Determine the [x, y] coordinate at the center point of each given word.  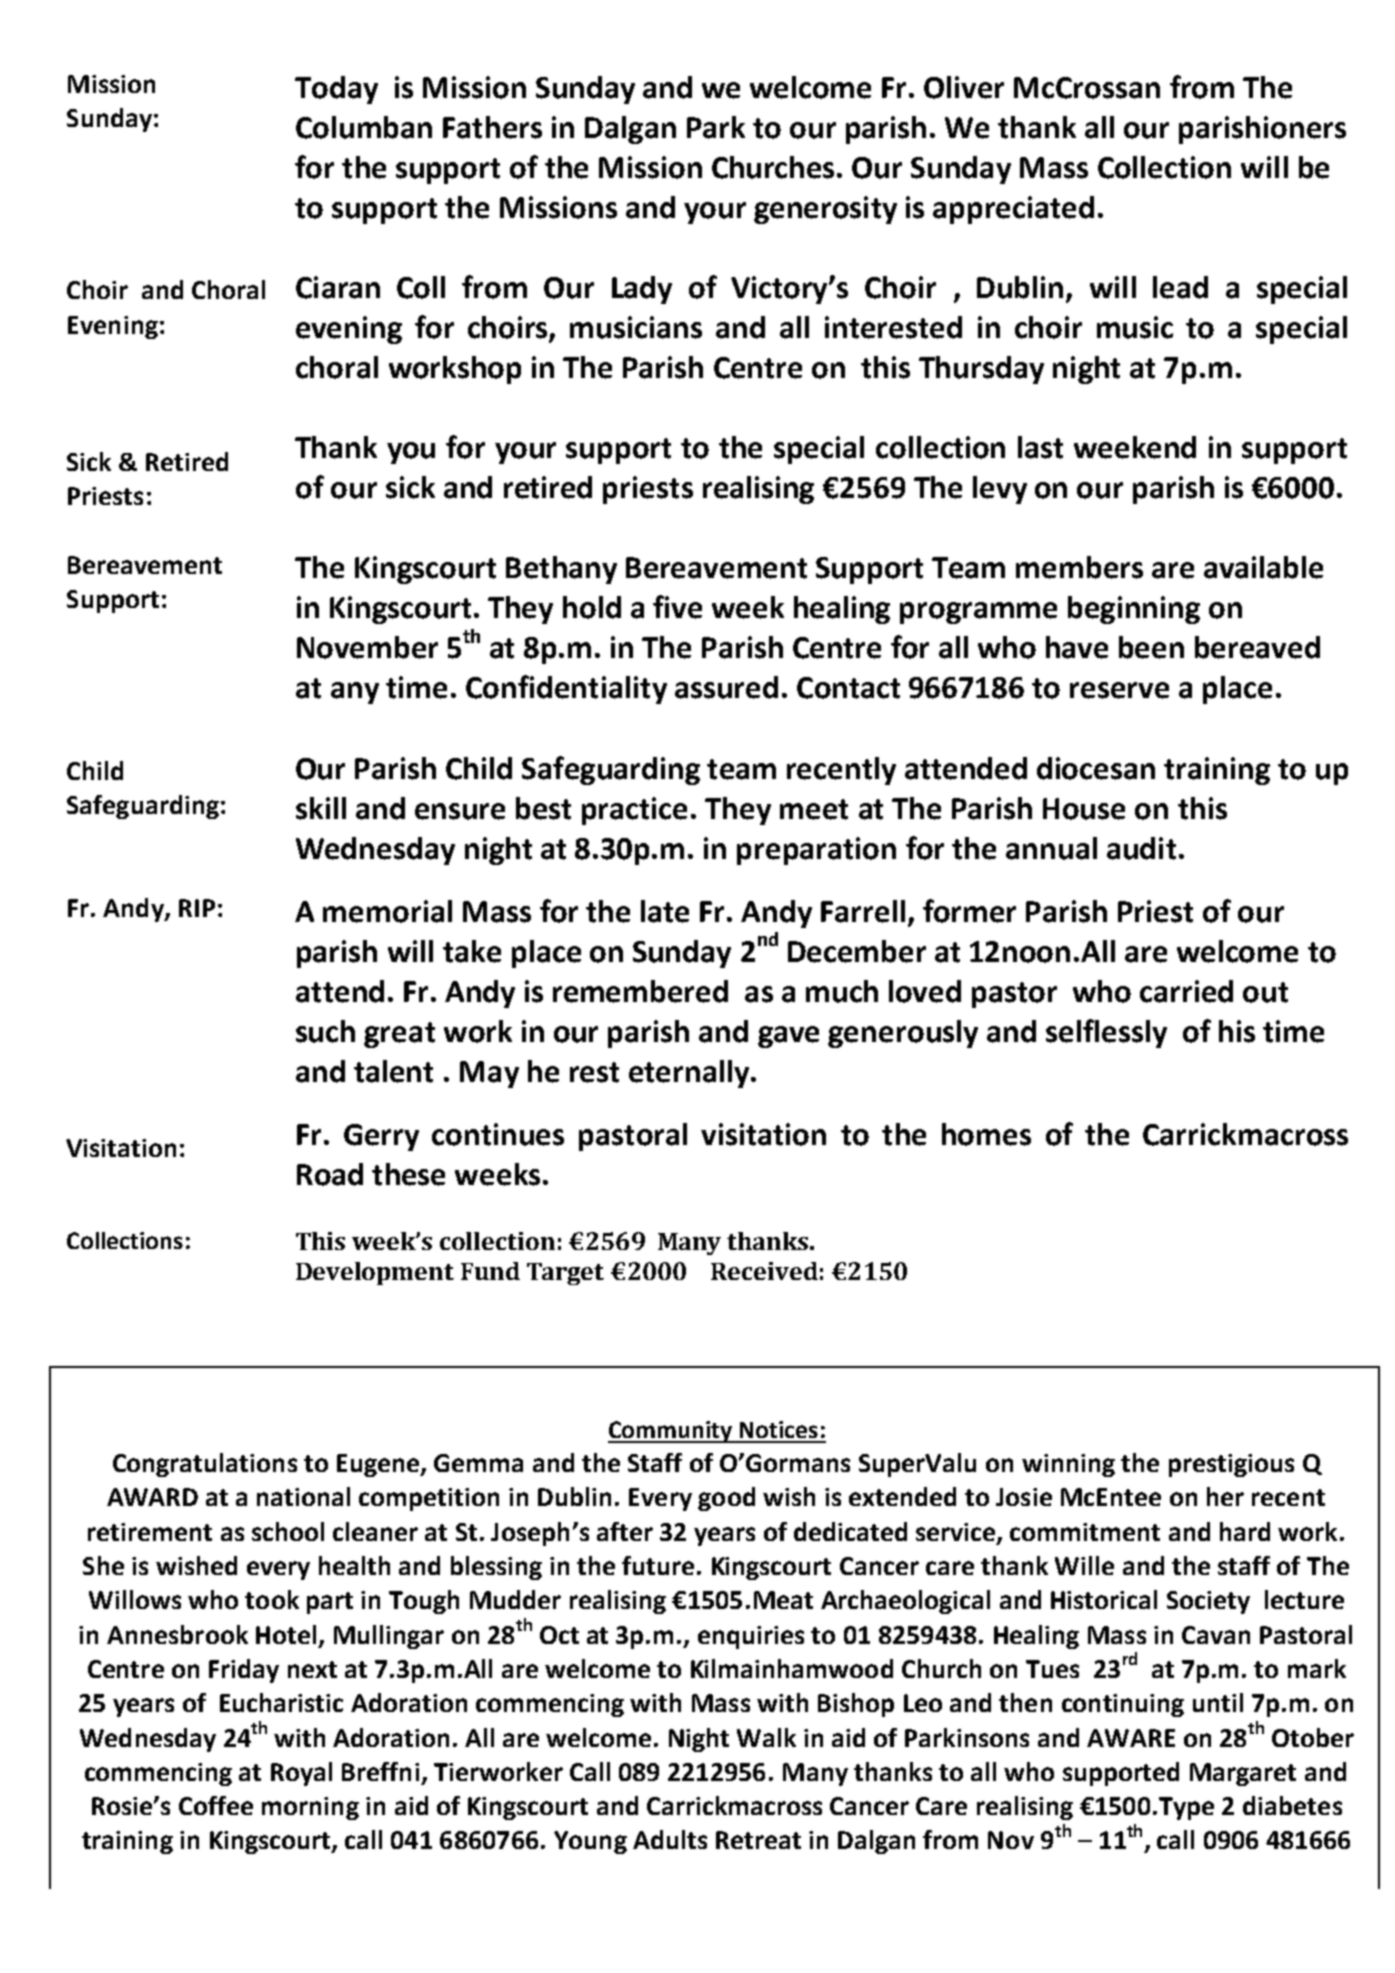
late [665, 911]
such [325, 1031]
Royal [301, 1774]
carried [1186, 991]
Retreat [758, 1840]
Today [336, 90]
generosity [825, 210]
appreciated [1013, 210]
